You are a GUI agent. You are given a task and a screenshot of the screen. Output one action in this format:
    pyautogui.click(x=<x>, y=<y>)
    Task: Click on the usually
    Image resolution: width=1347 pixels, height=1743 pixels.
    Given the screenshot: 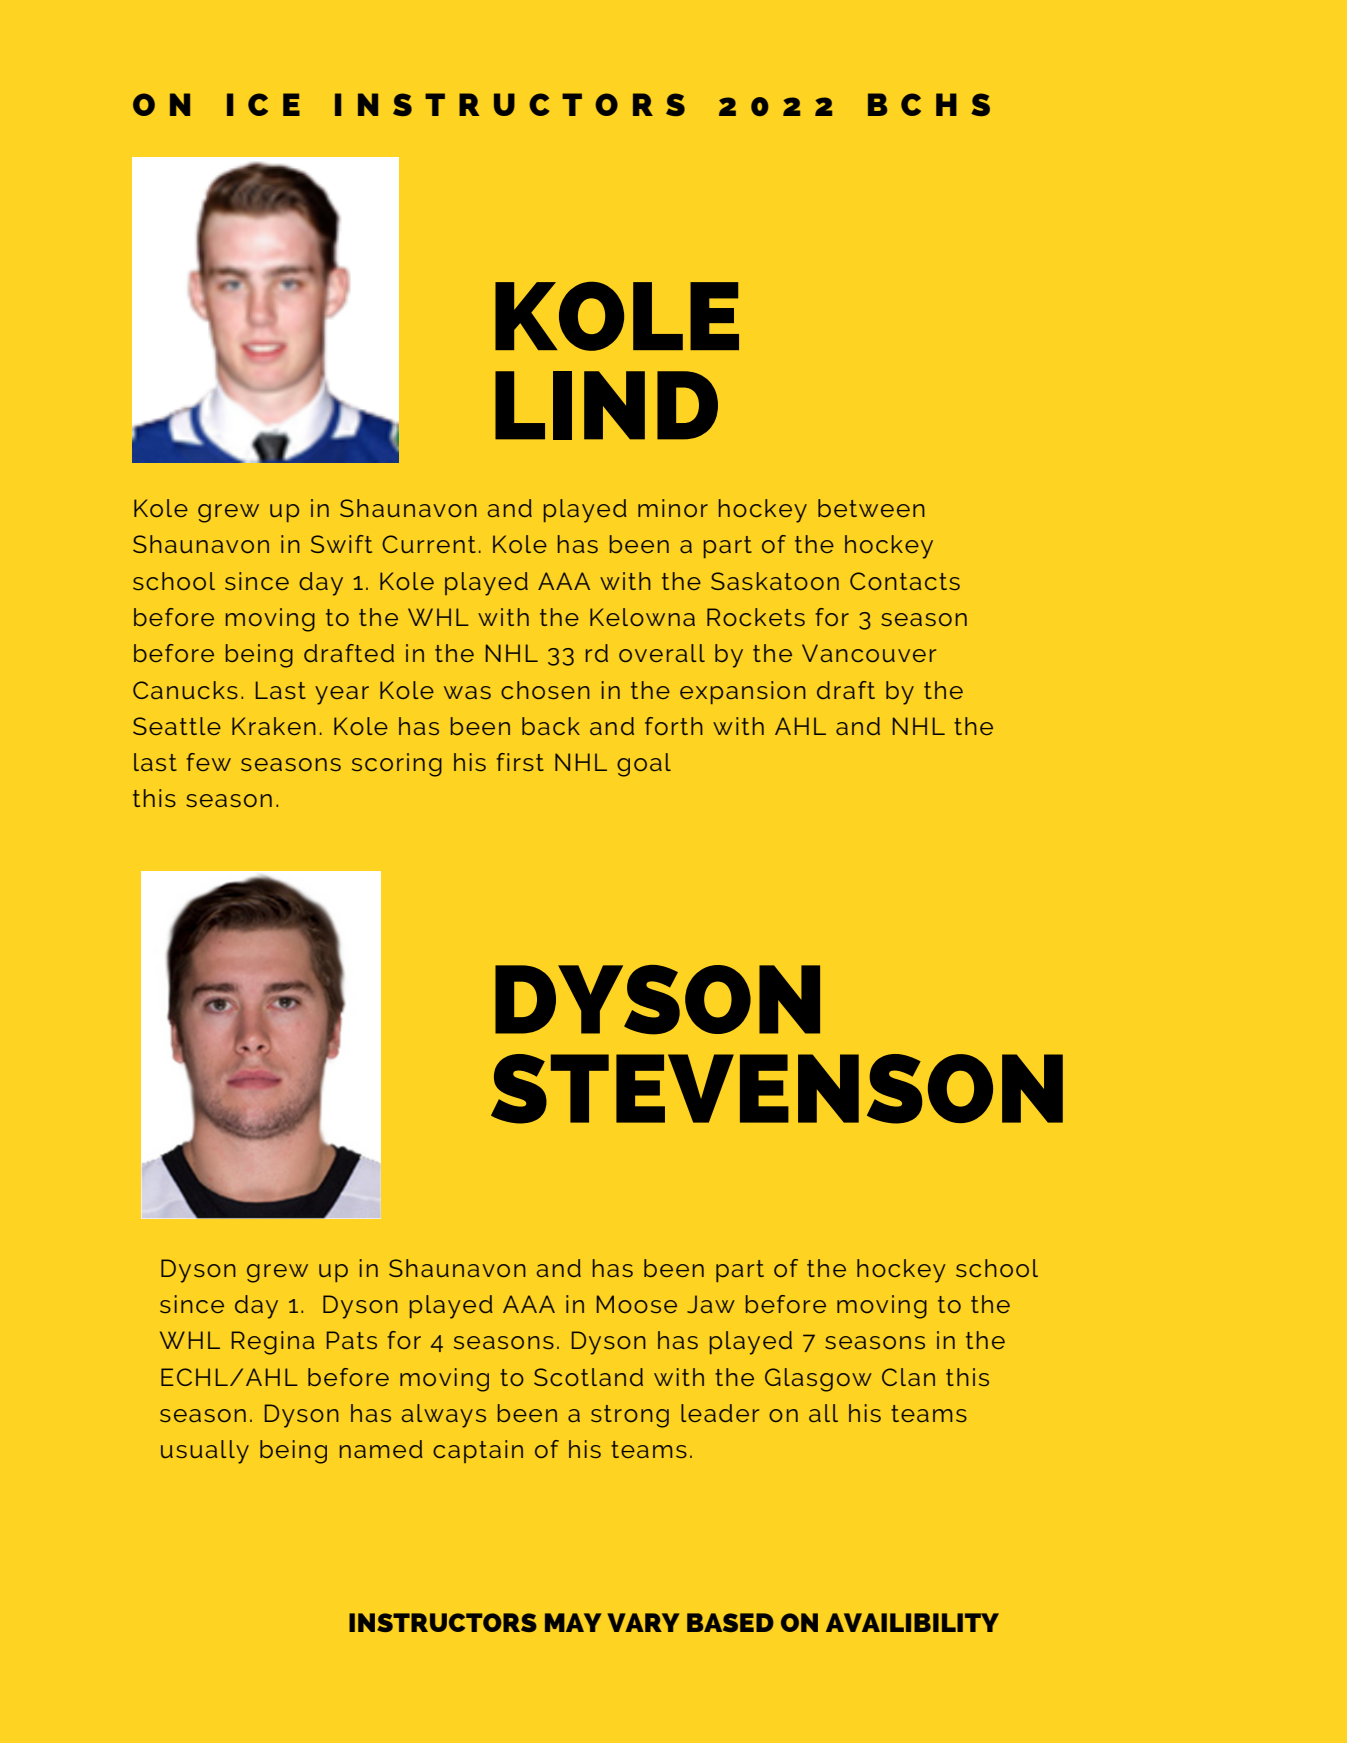 What is the action you would take?
    pyautogui.click(x=205, y=1452)
